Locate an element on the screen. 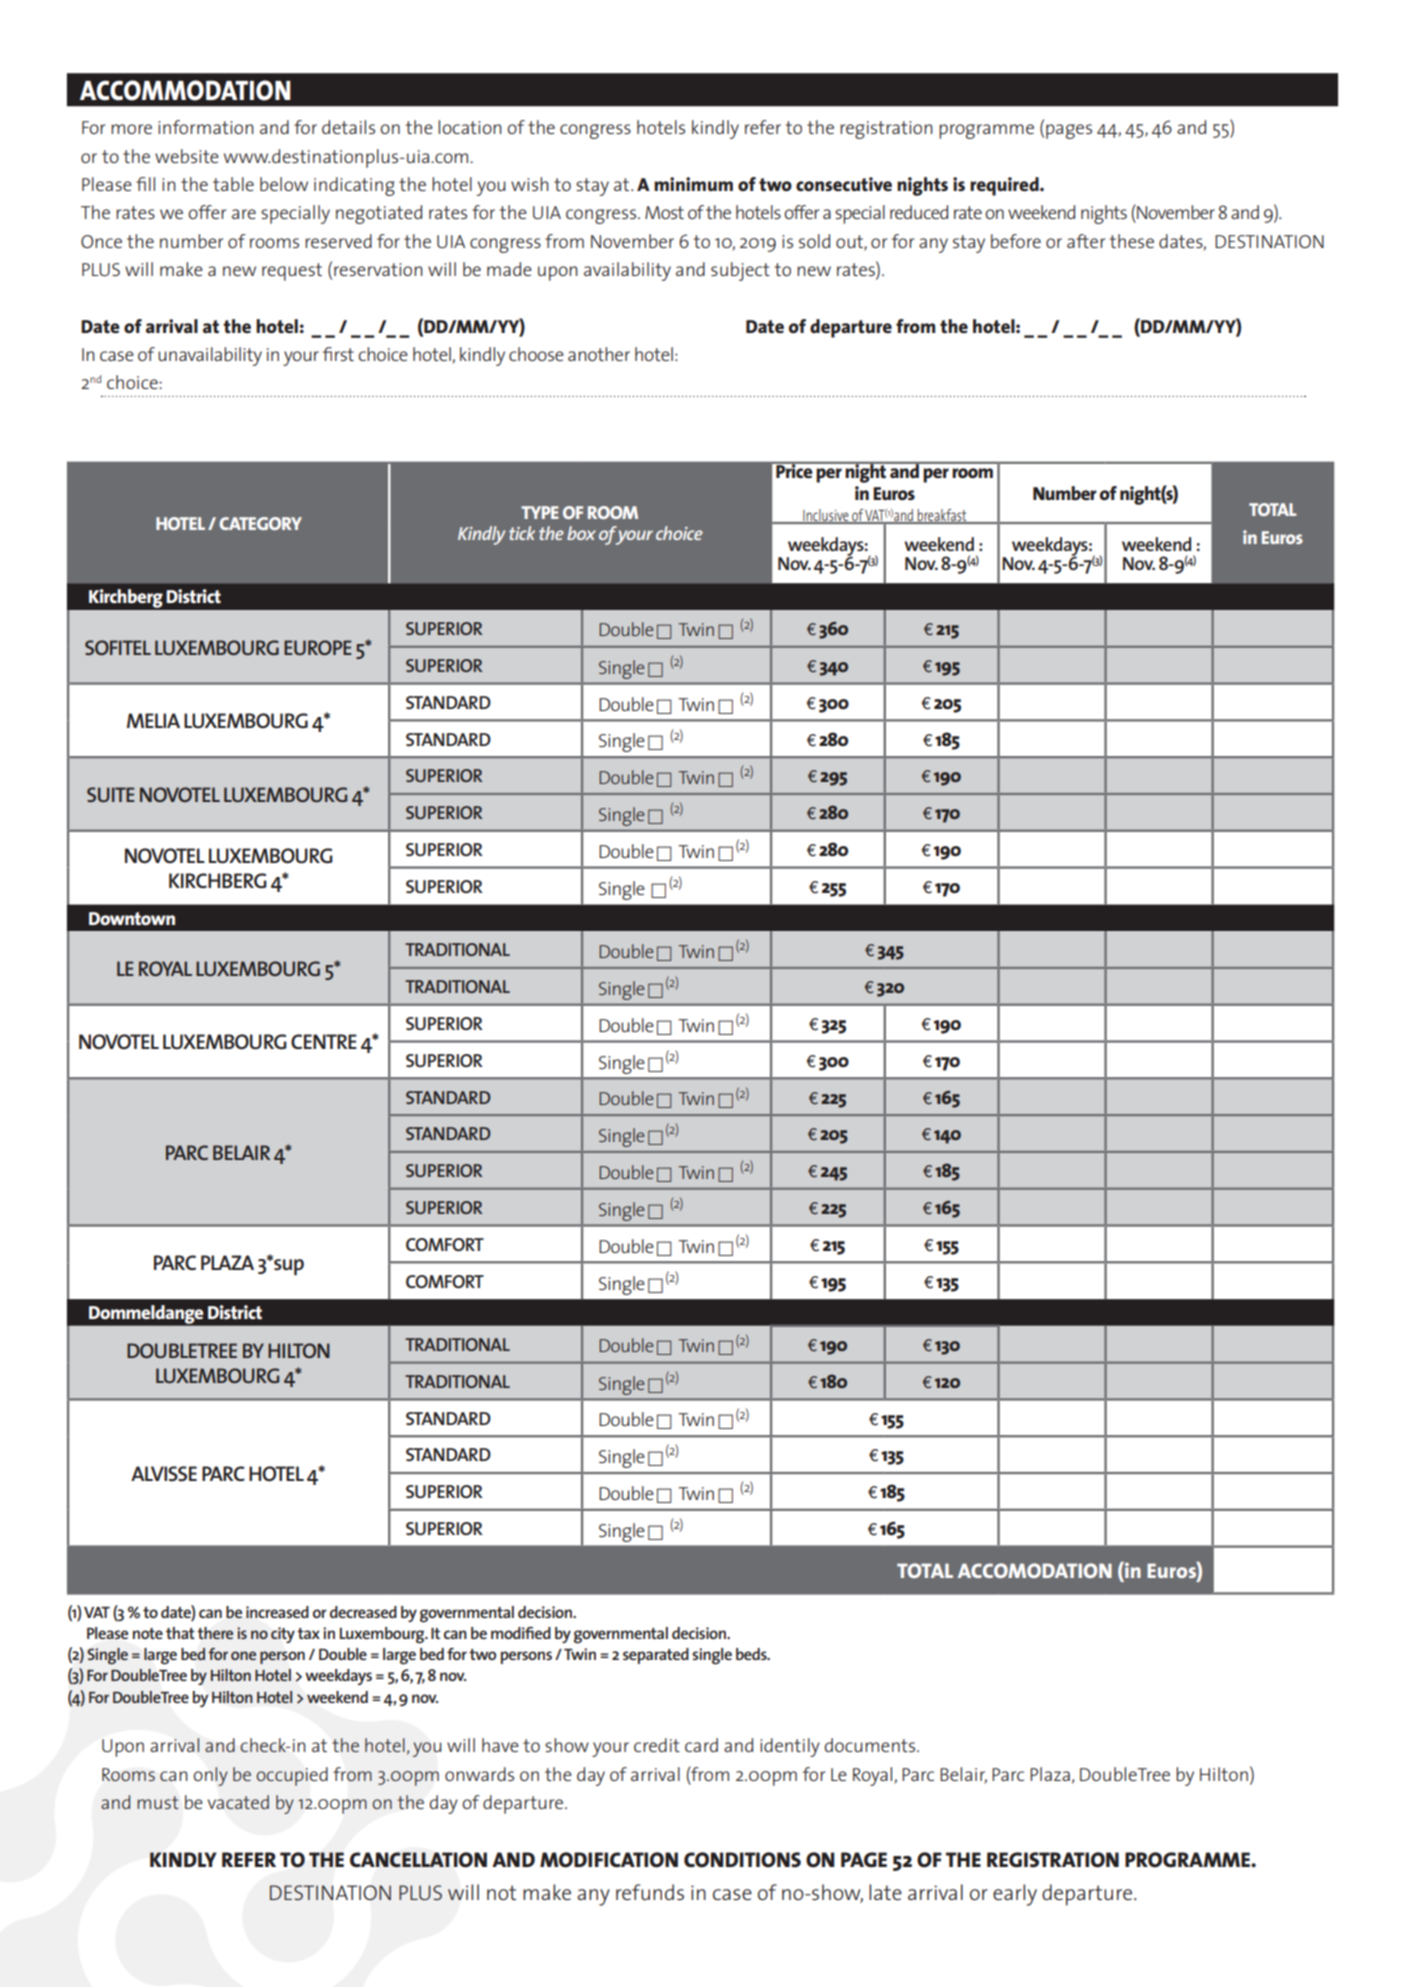 The image size is (1405, 1987). vacated is located at coordinates (238, 1802).
